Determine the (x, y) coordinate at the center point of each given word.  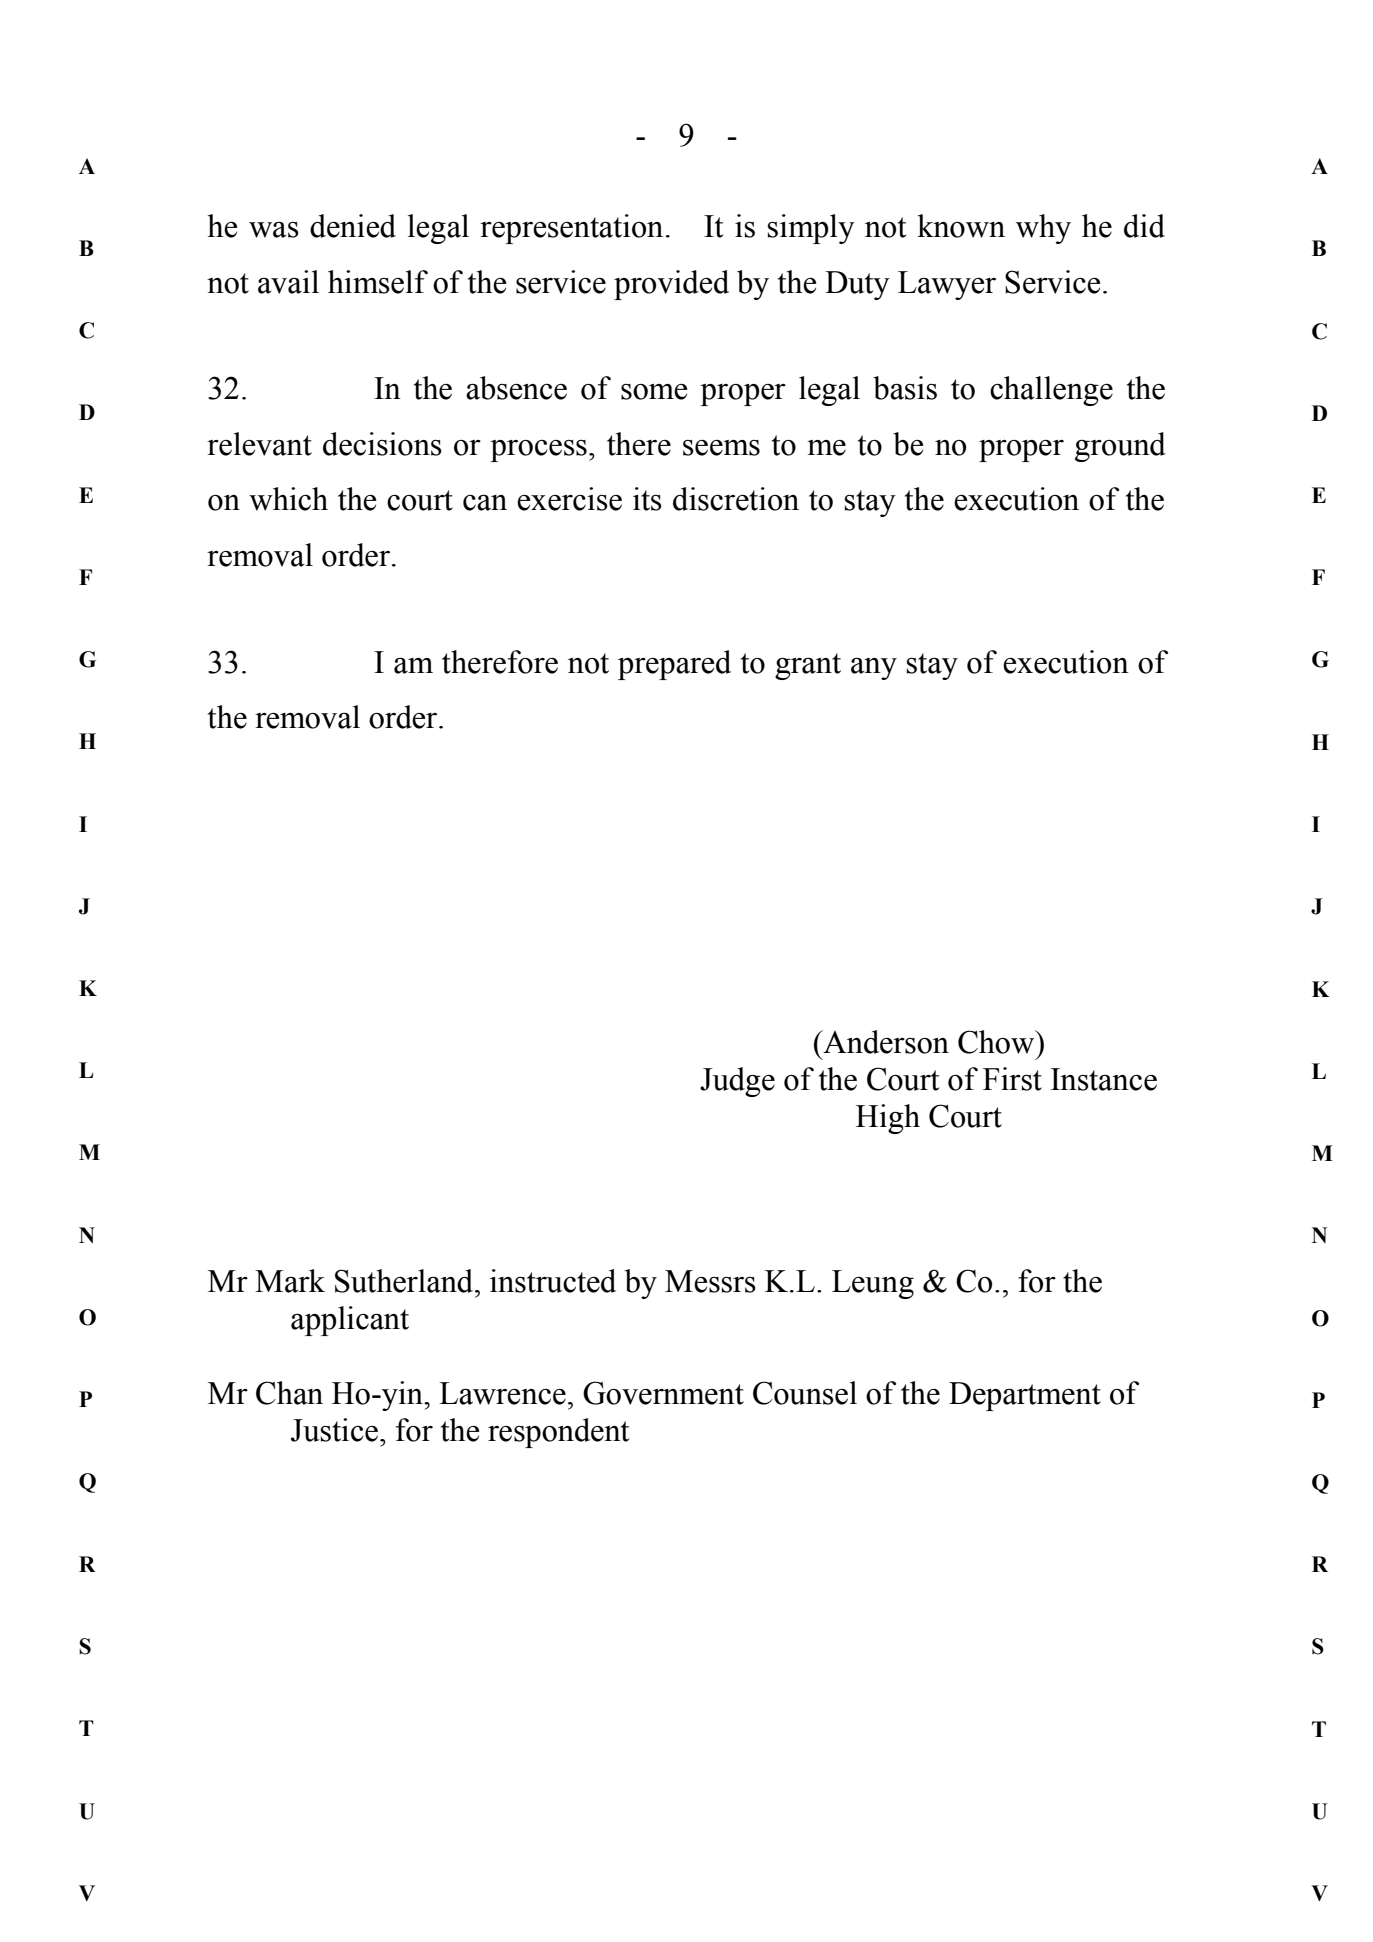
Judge (737, 1082)
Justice (334, 1430)
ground (1120, 447)
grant (808, 666)
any (874, 669)
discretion (736, 499)
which (288, 499)
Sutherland (405, 1281)
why (1043, 229)
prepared (674, 665)
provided (671, 285)
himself (378, 282)
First (1012, 1079)
